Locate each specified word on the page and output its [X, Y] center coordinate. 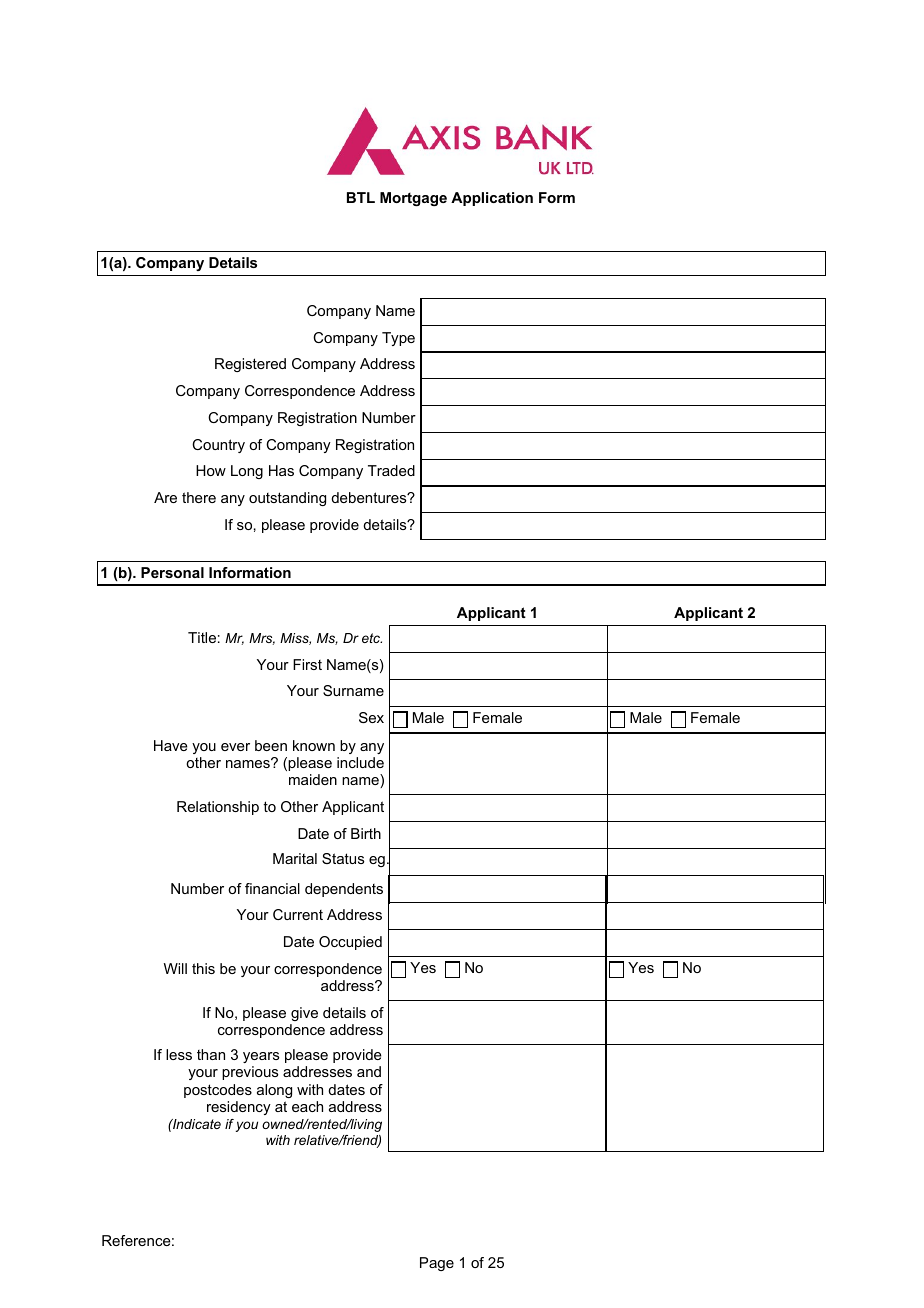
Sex [371, 717]
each [307, 1106]
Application [492, 199]
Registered [250, 365]
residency [239, 1108]
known [314, 745]
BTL [361, 197]
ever [235, 747]
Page [437, 1264]
